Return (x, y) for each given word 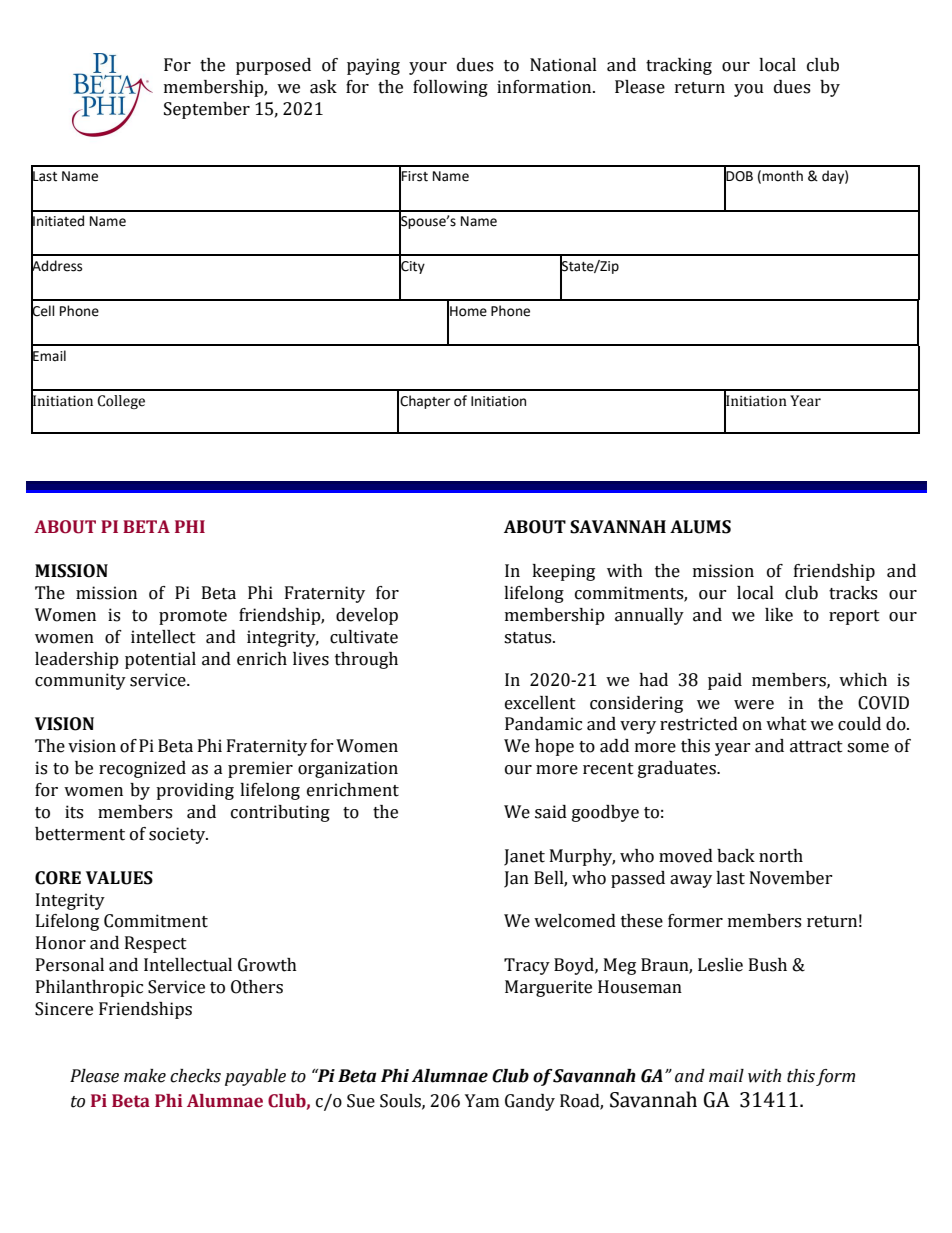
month (782, 176)
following (450, 88)
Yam (482, 1101)
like (779, 615)
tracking (679, 66)
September (207, 110)
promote (193, 617)
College (121, 402)
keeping (563, 572)
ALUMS (700, 527)
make (145, 1076)
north (781, 856)
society (178, 835)
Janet (524, 857)
